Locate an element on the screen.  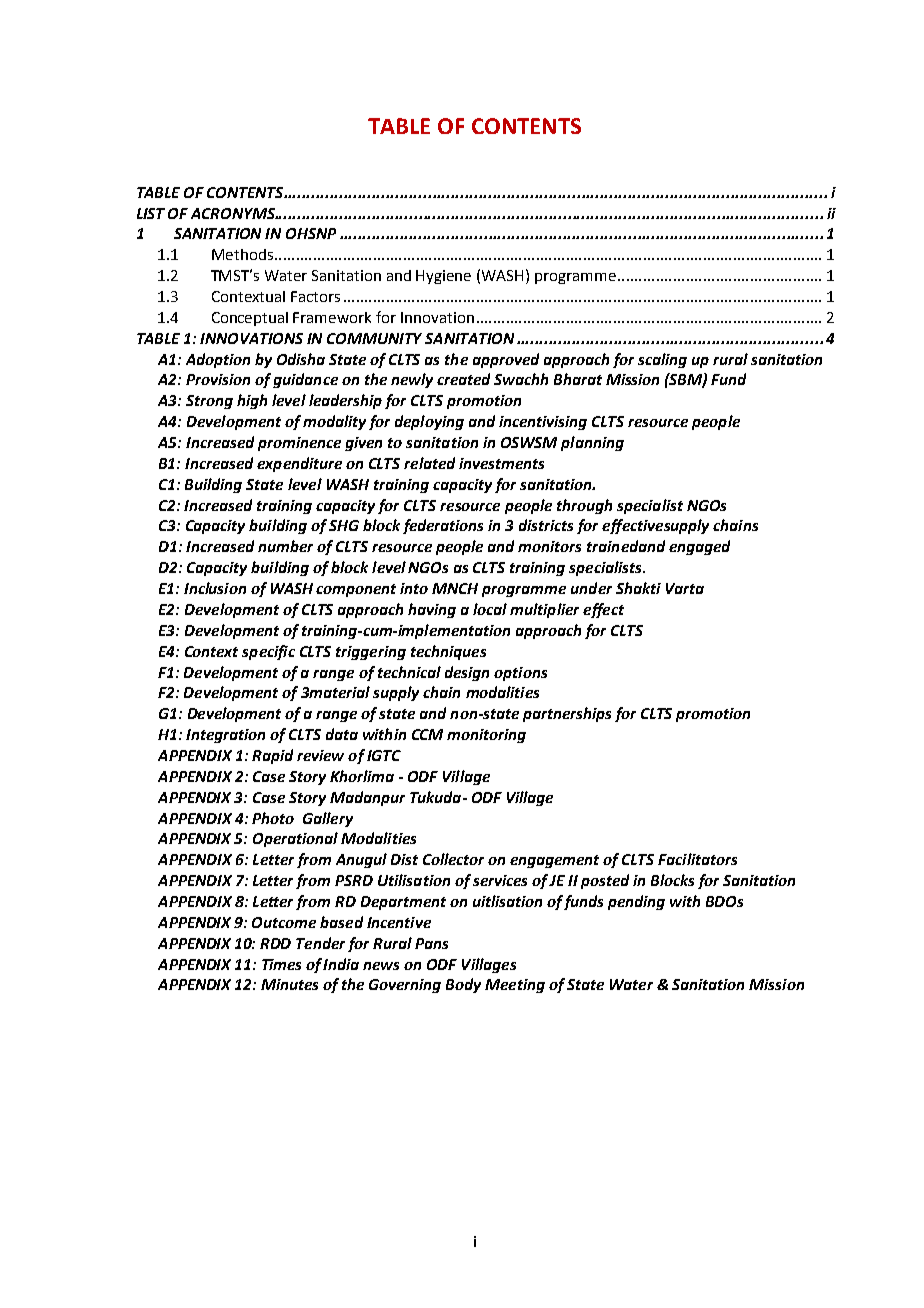
specific is located at coordinates (268, 652).
